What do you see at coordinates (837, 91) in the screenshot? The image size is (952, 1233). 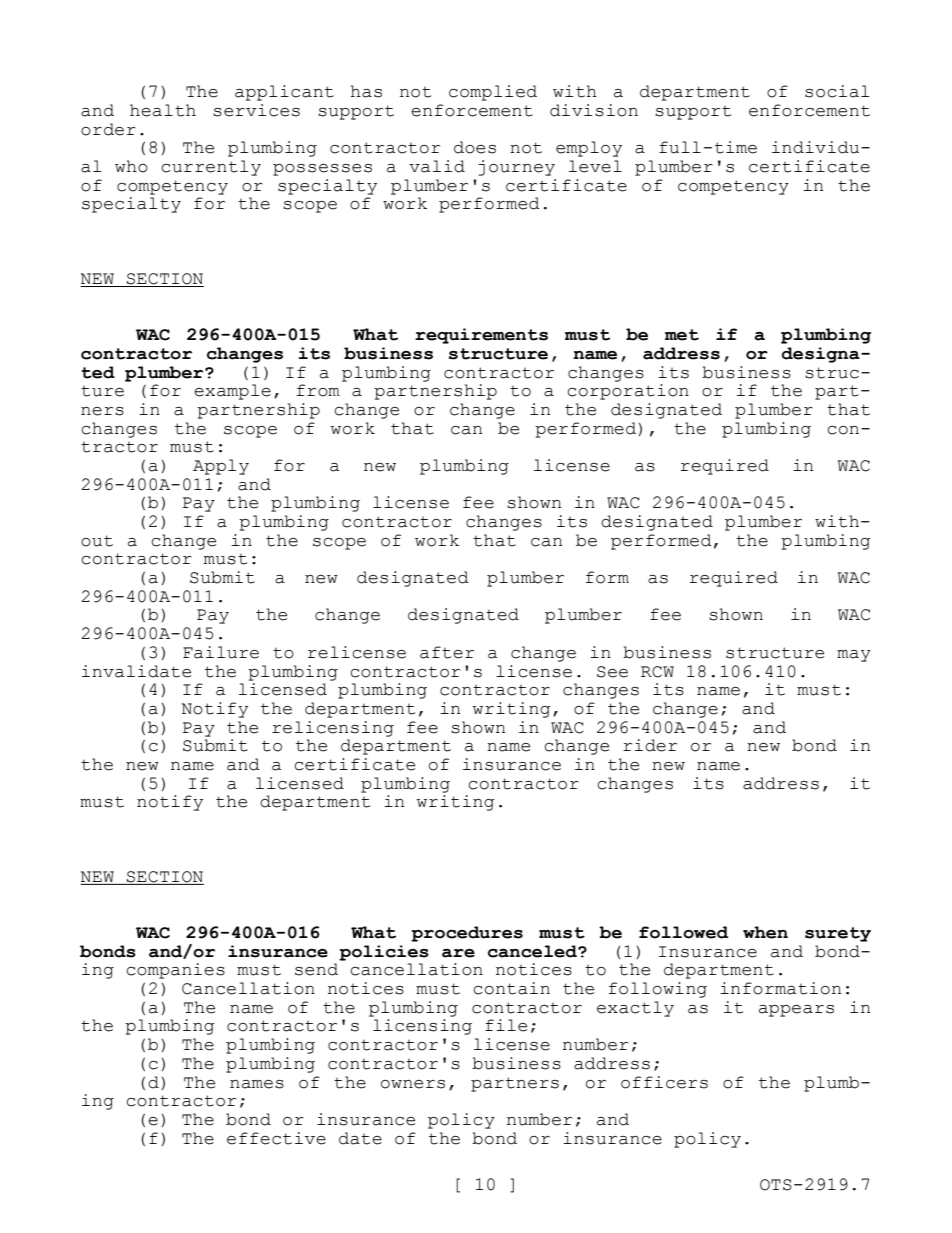 I see `social` at bounding box center [837, 91].
